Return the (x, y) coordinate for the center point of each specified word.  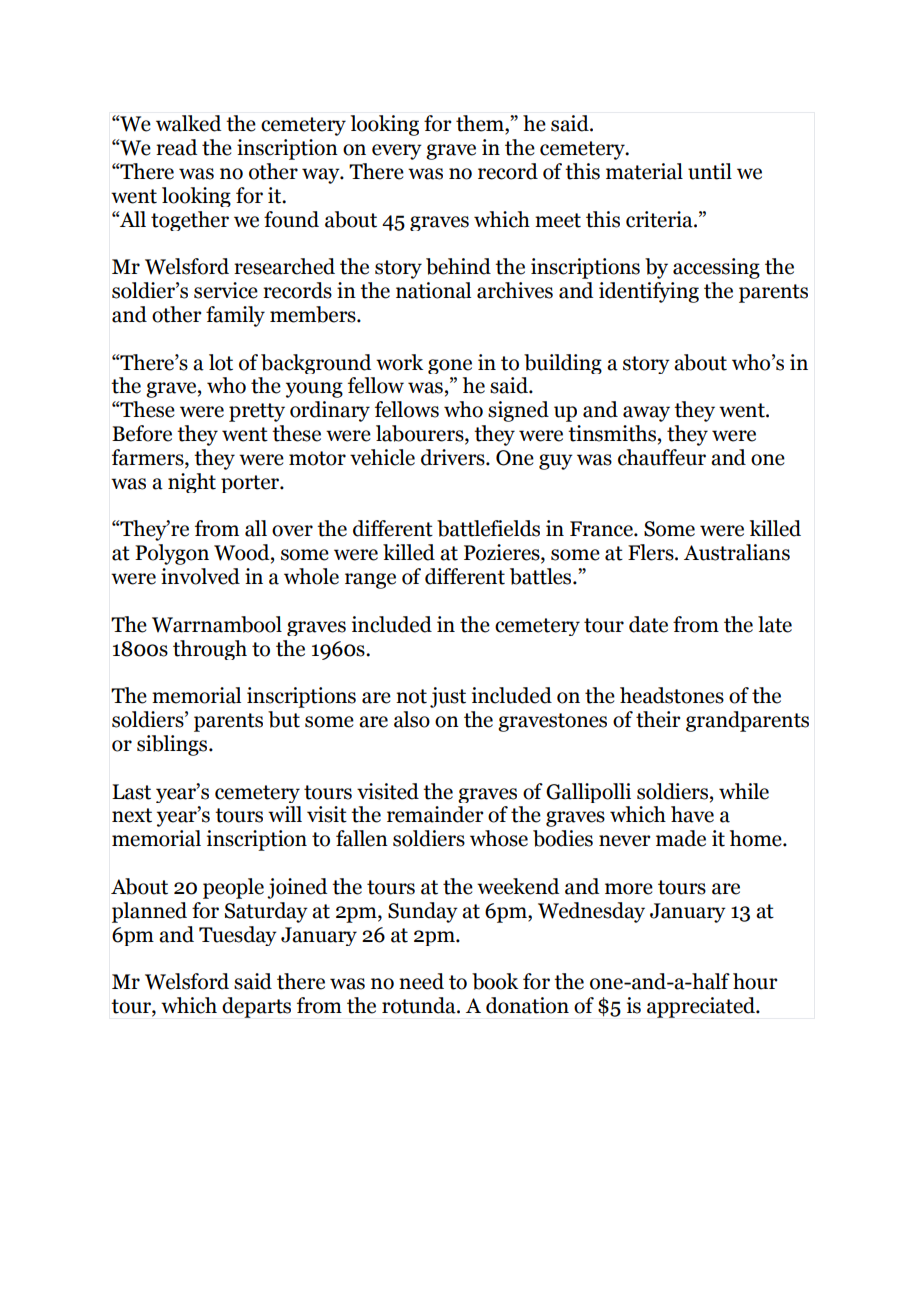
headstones (672, 695)
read (176, 147)
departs (256, 1007)
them (481, 124)
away (646, 414)
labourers (421, 434)
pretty (257, 412)
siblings (173, 745)
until (710, 171)
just (448, 697)
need (421, 981)
